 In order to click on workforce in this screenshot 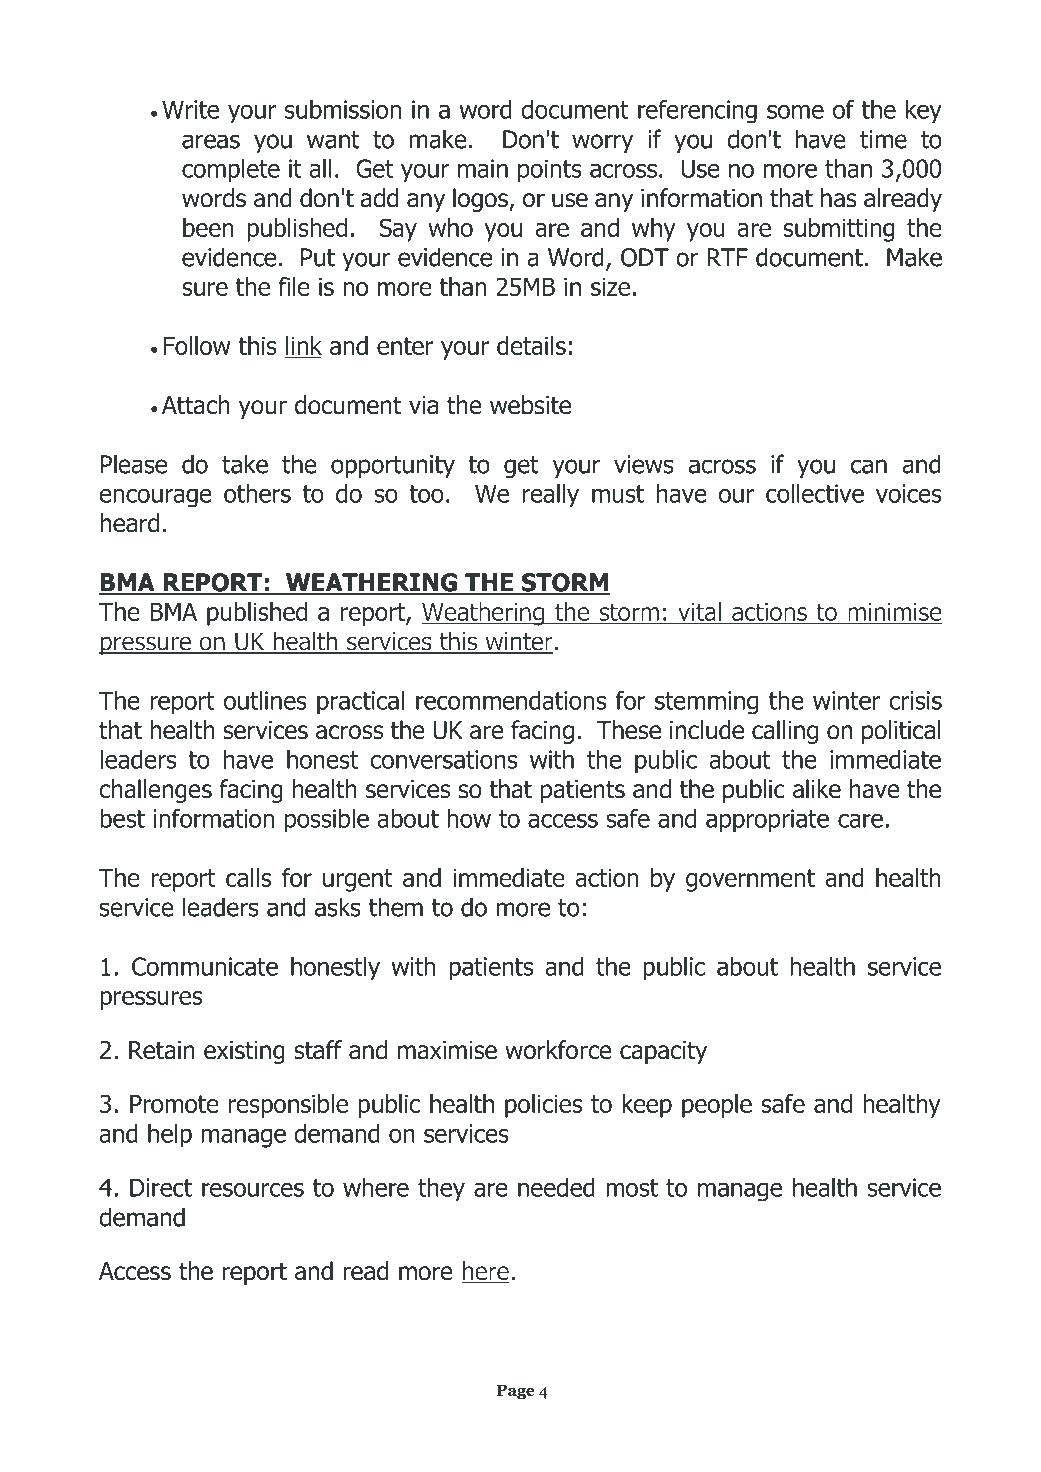, I will do `click(558, 1050)`.
